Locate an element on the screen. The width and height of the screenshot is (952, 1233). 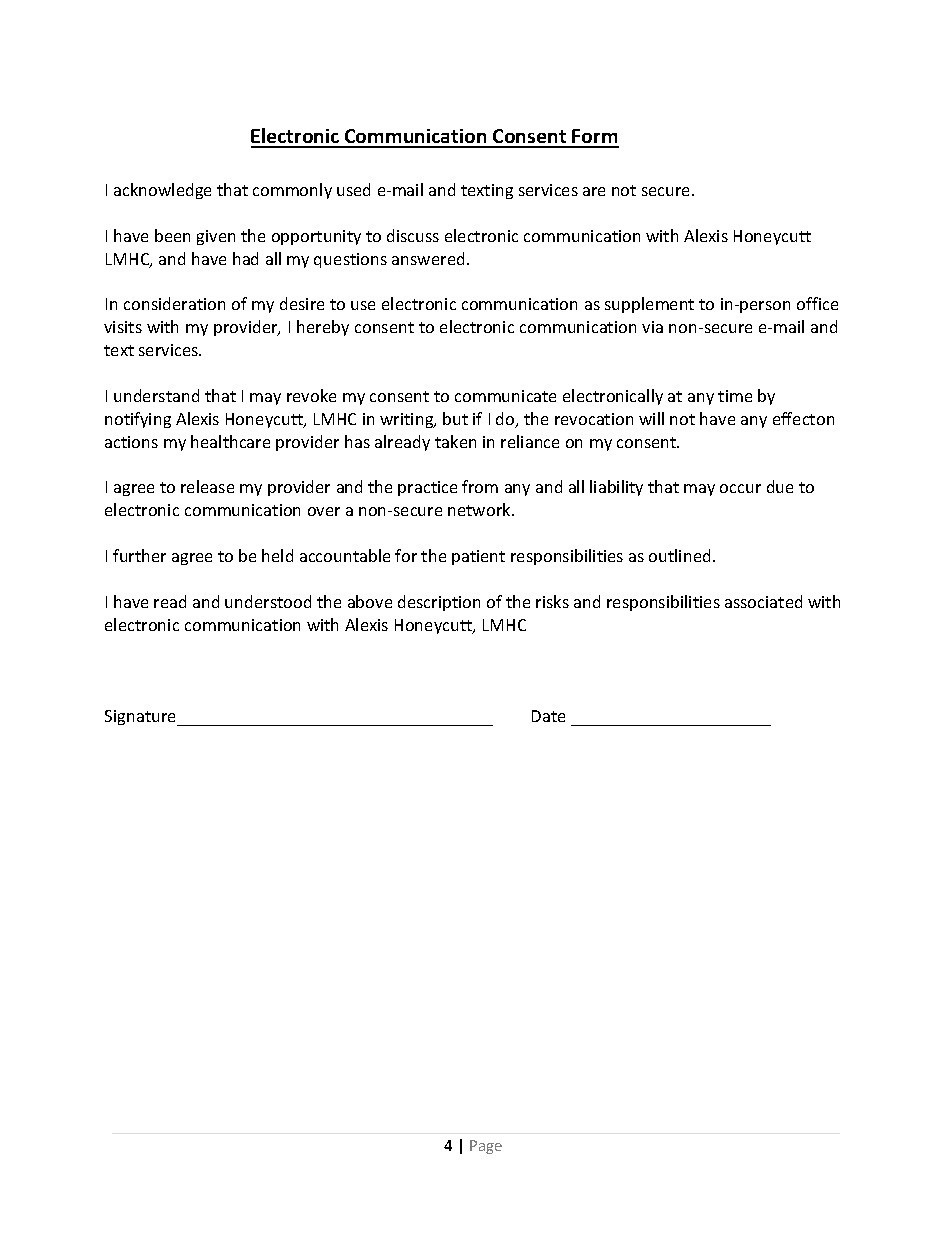
occur is located at coordinates (740, 488).
